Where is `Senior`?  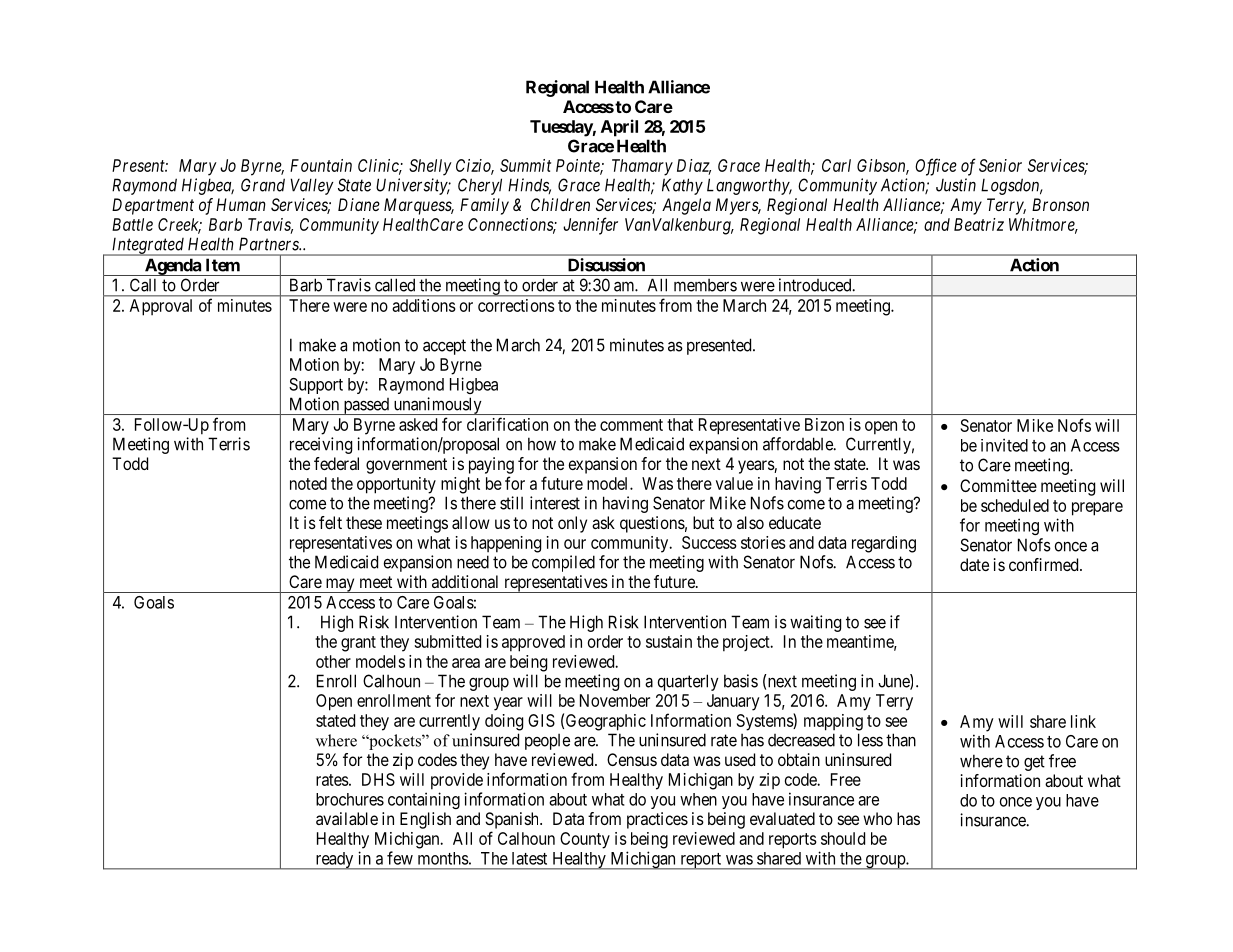 Senior is located at coordinates (1000, 165).
